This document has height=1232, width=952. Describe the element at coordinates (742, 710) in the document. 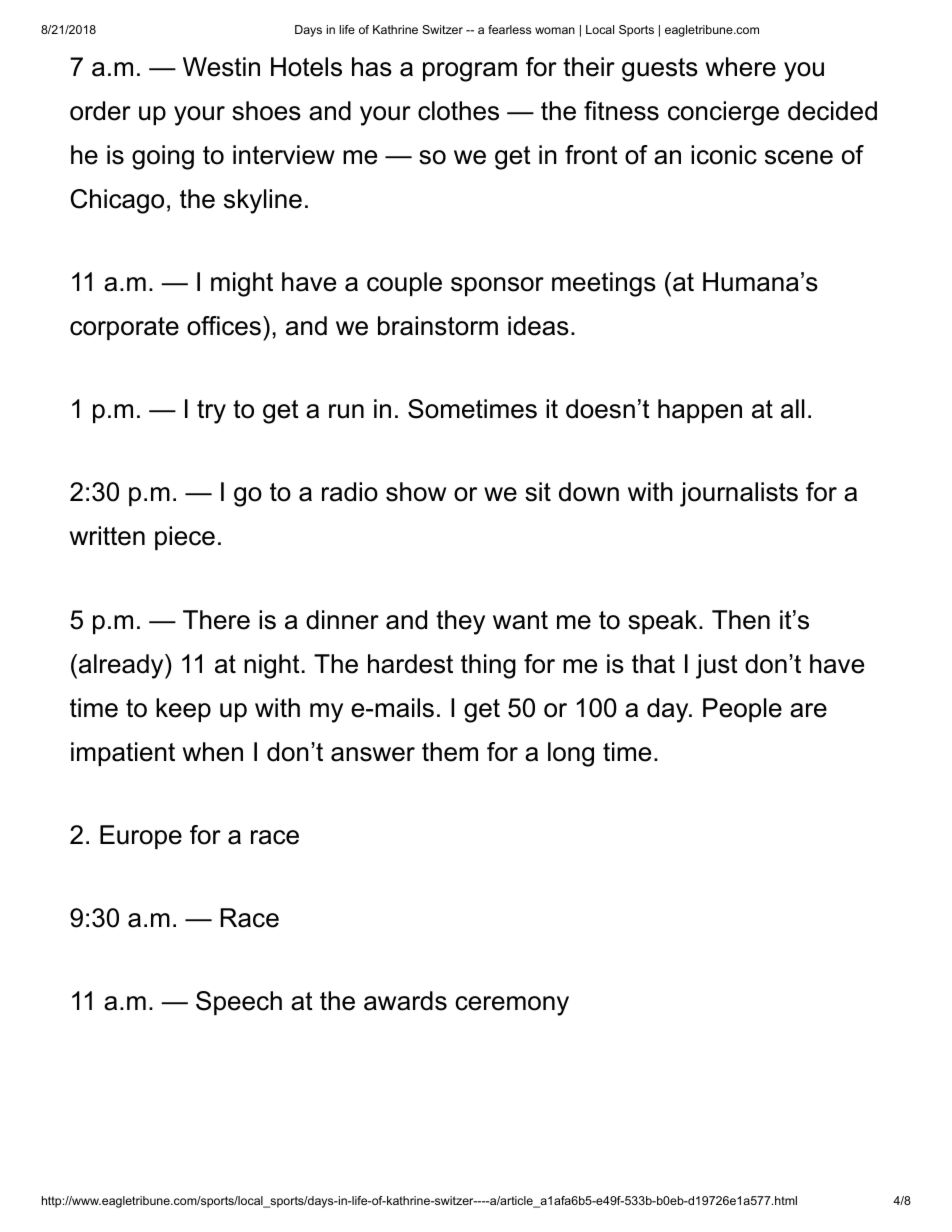

I see `People` at that location.
